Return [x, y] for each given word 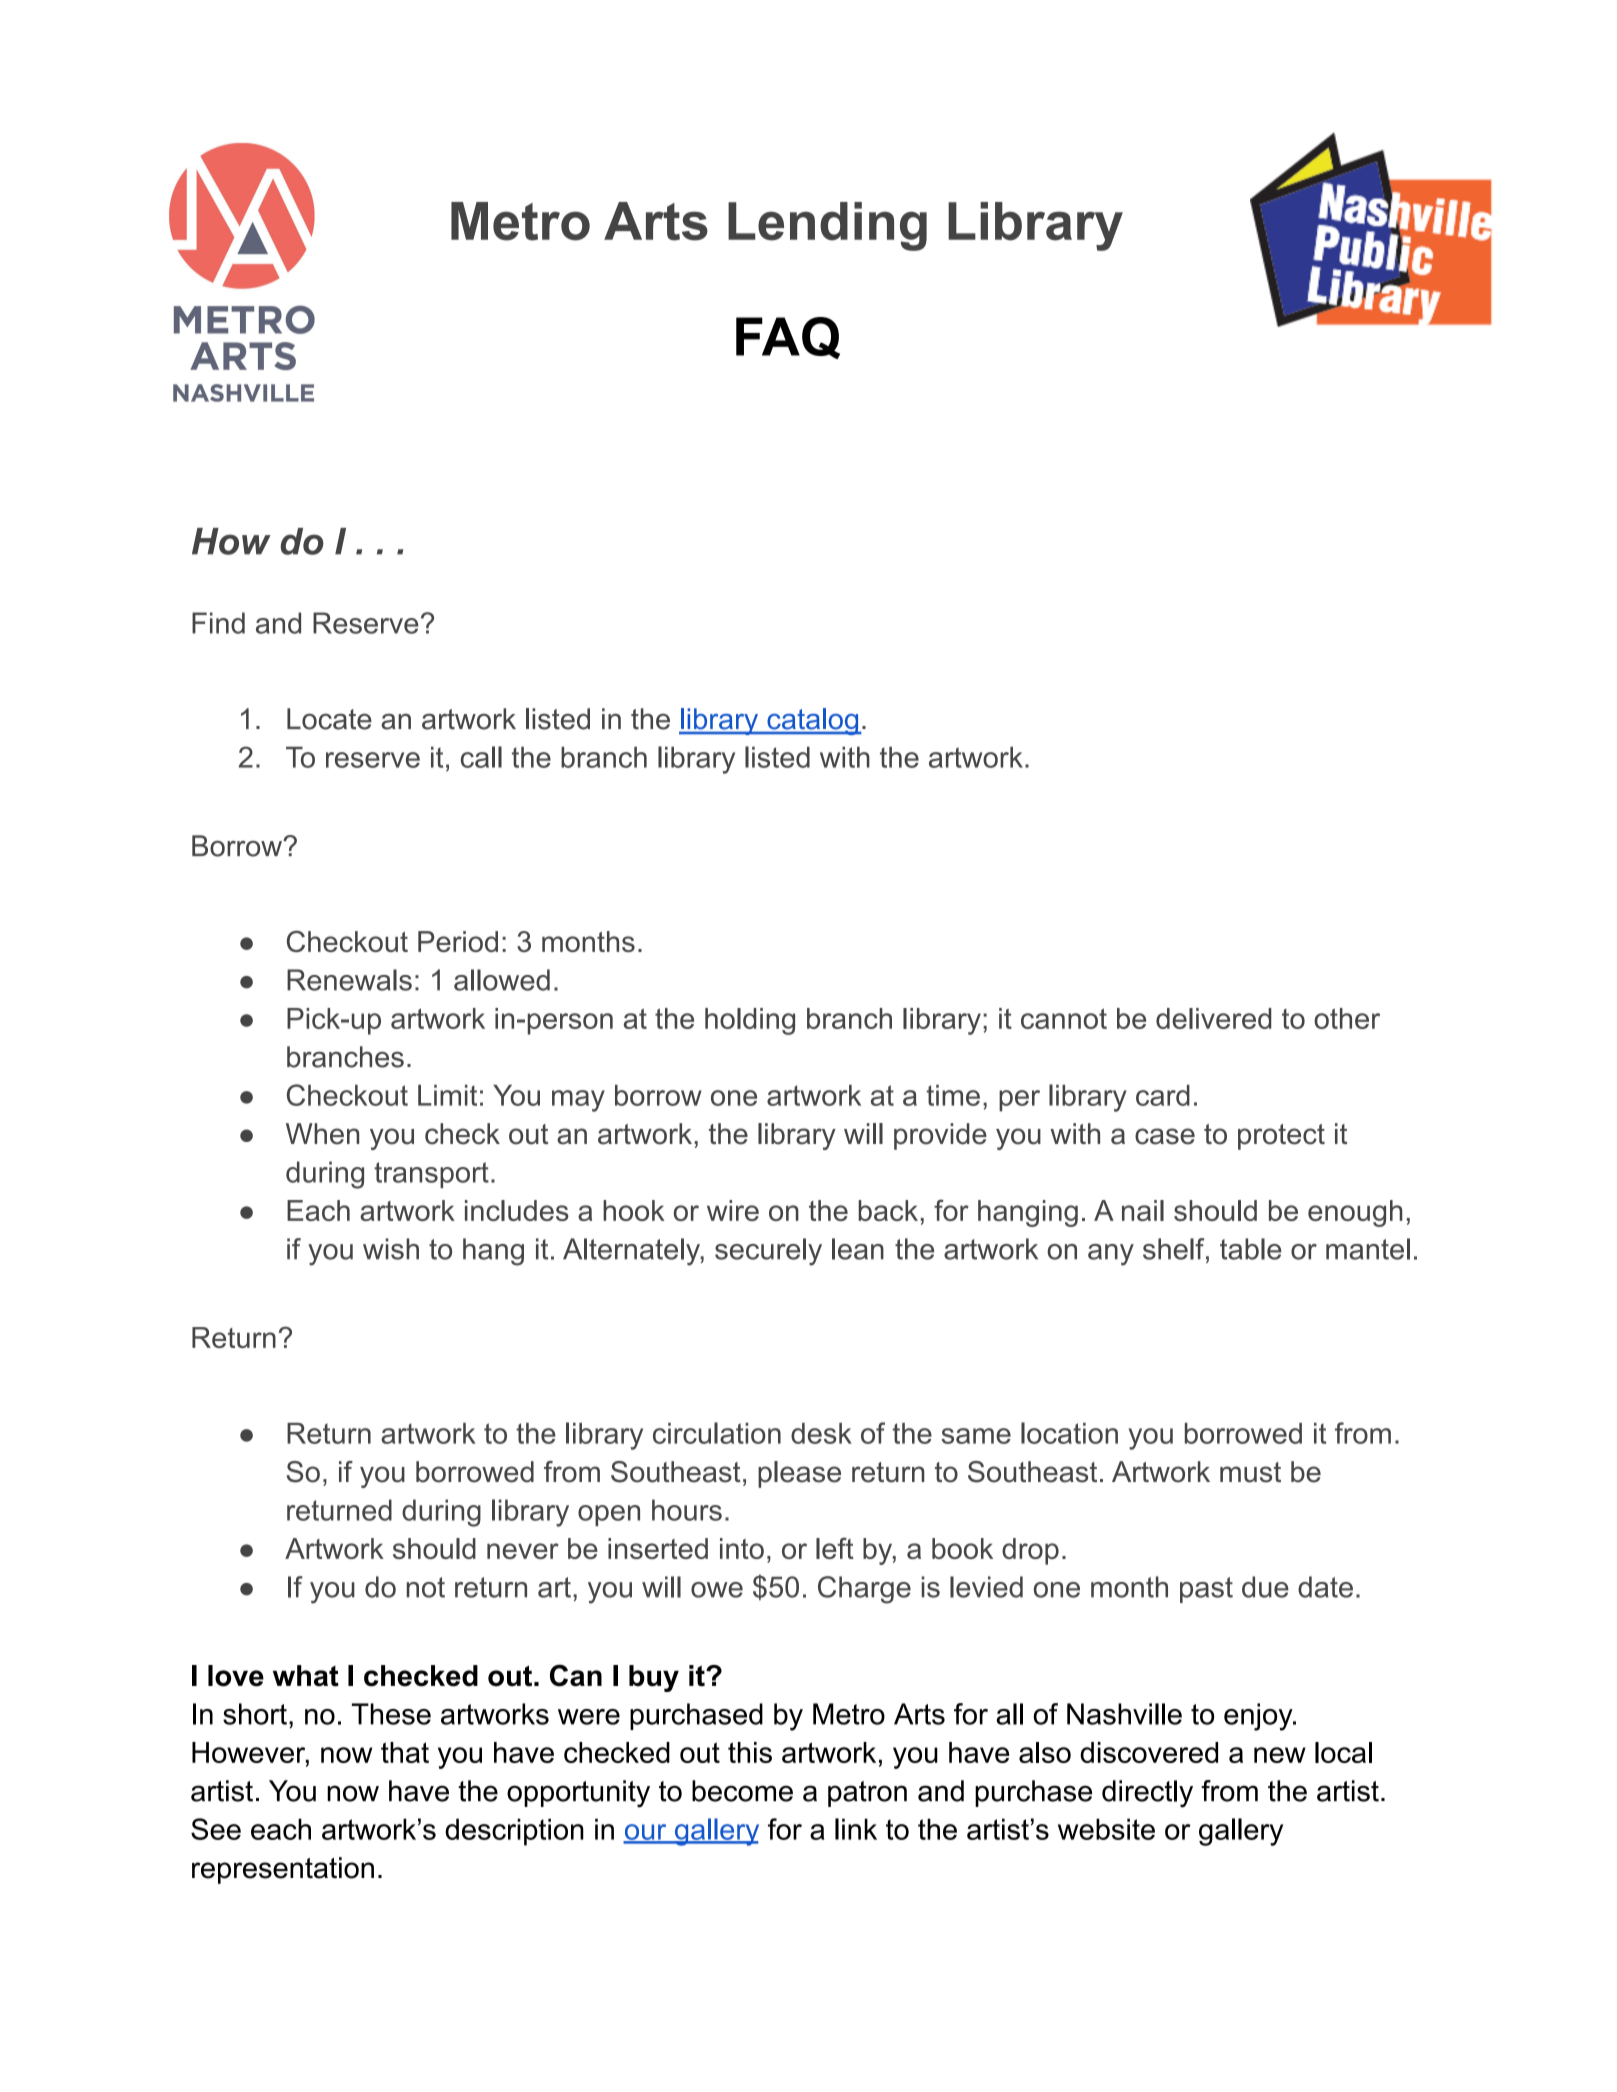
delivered [1213, 1018]
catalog [813, 721]
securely [768, 1252]
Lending [827, 226]
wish [391, 1249]
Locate [329, 719]
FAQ [788, 338]
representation [283, 1870]
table [1251, 1249]
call [481, 757]
